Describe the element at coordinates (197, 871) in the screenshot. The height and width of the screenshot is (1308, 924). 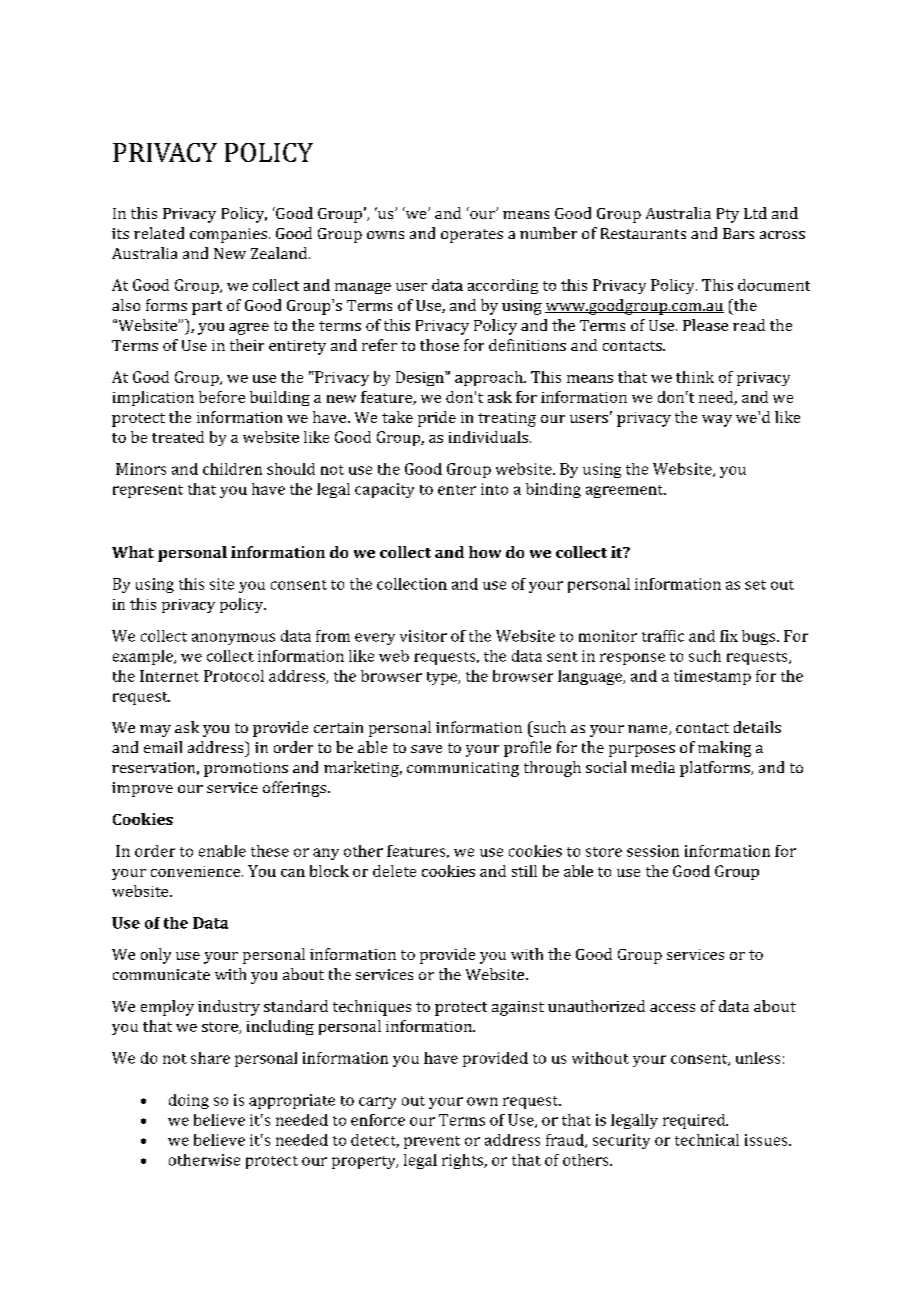
I see `convenience` at that location.
